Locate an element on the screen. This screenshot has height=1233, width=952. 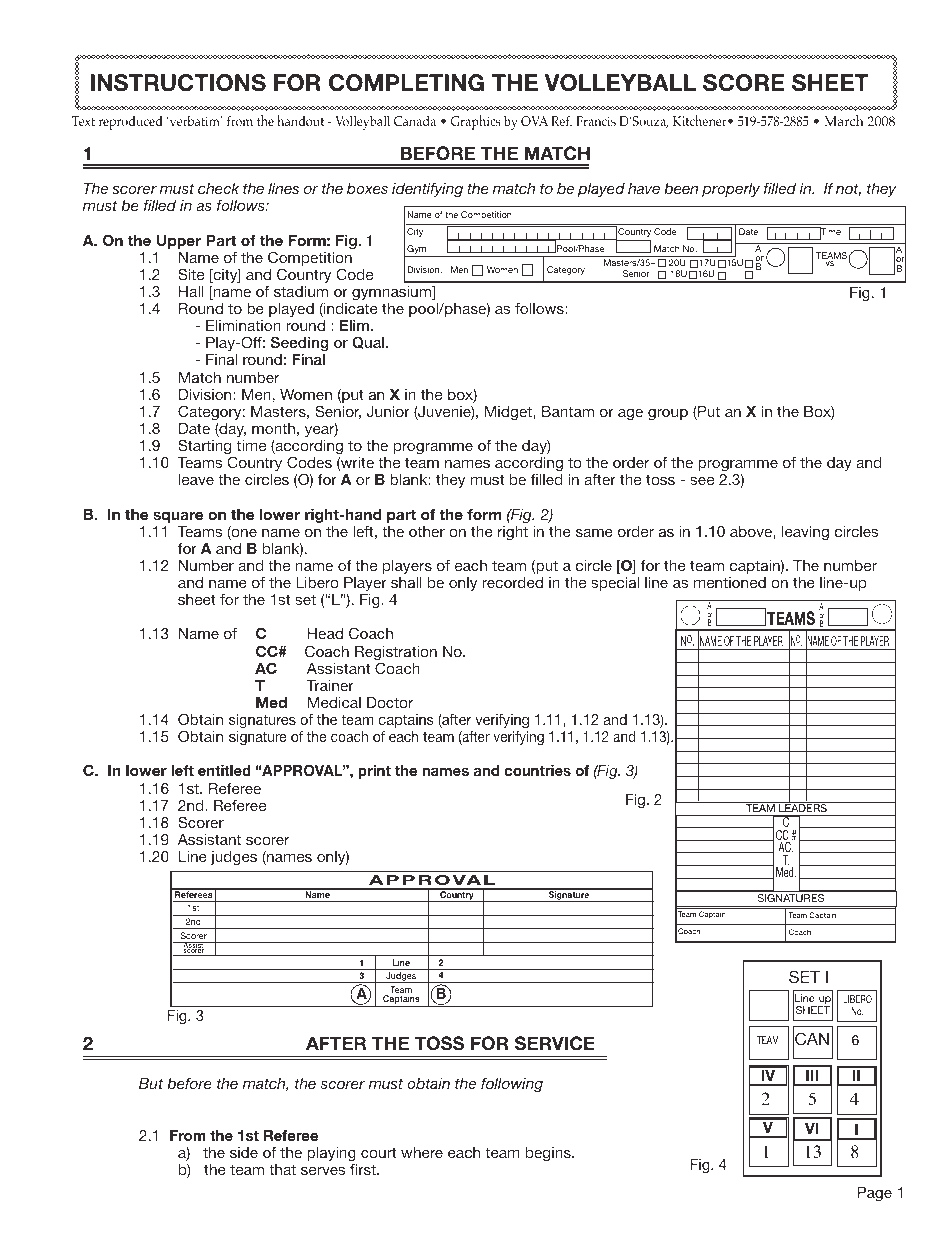
side is located at coordinates (244, 1152).
